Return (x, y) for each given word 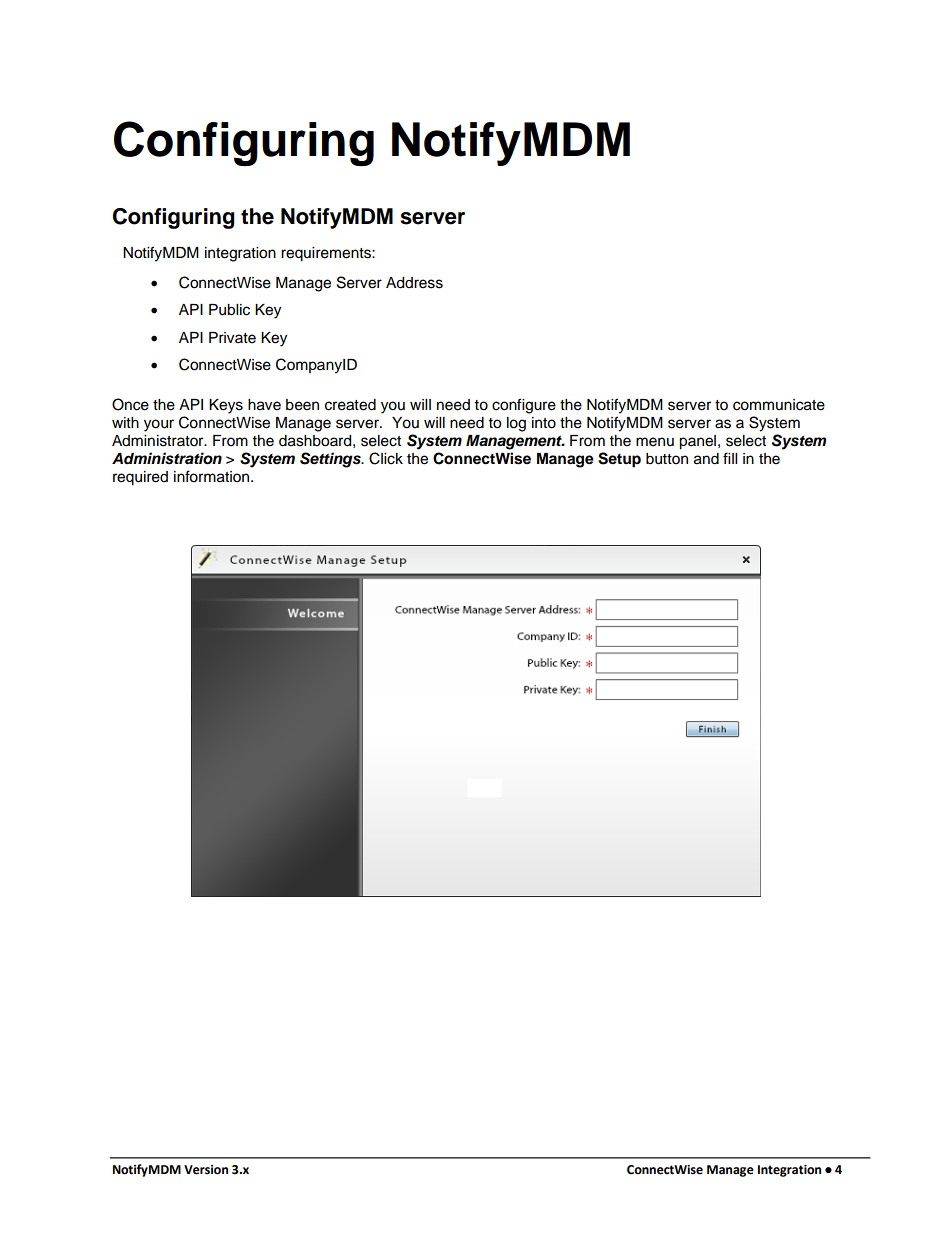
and (706, 459)
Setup (619, 460)
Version (206, 1170)
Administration (167, 458)
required (140, 478)
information (213, 476)
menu (655, 442)
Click (386, 458)
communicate (779, 405)
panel (697, 442)
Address (414, 283)
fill (730, 458)
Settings (331, 460)
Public (229, 310)
